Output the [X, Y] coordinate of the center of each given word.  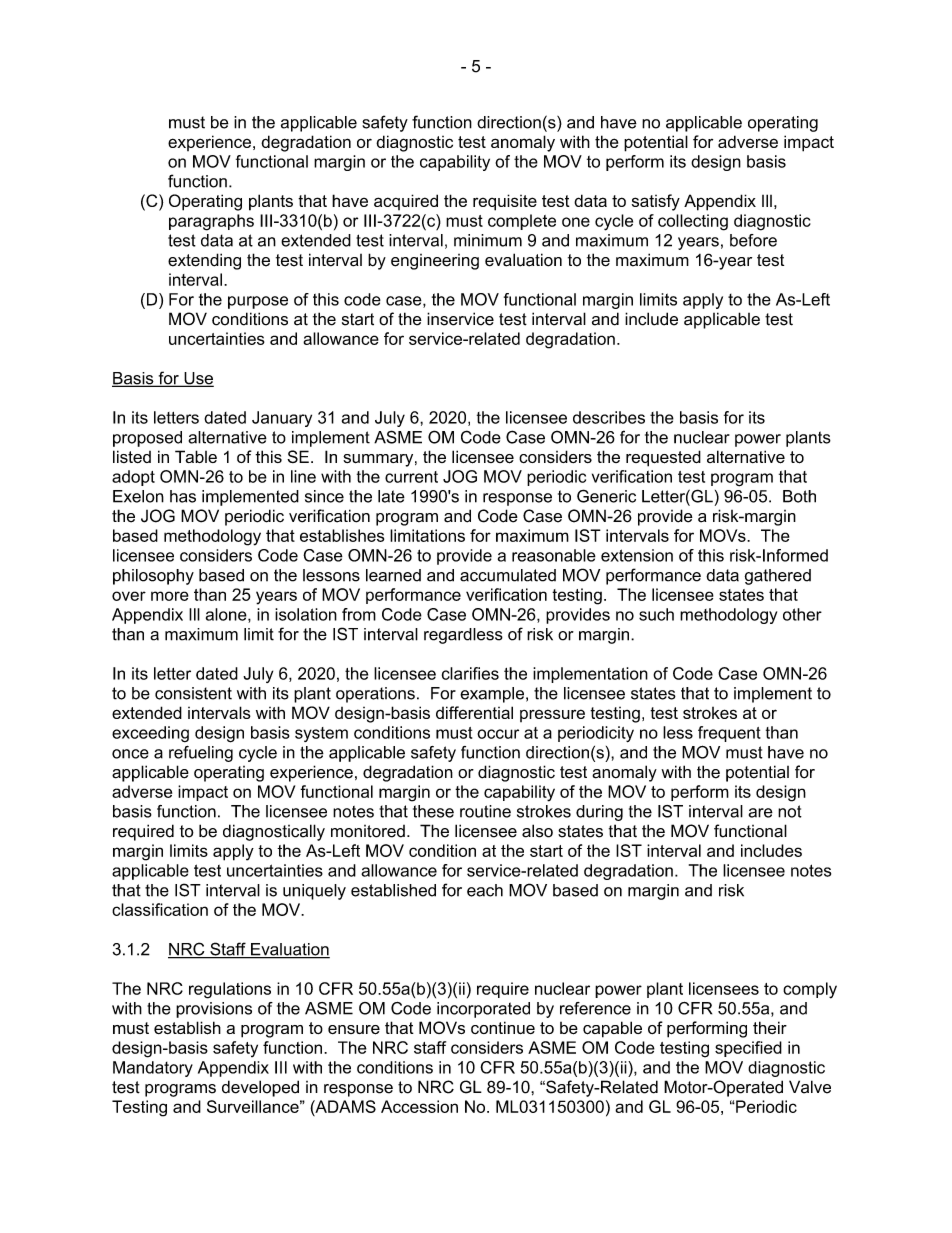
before [753, 240]
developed [260, 1088]
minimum [488, 240]
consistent [193, 693]
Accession [419, 1106]
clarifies [470, 673]
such [656, 614]
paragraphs [211, 222]
